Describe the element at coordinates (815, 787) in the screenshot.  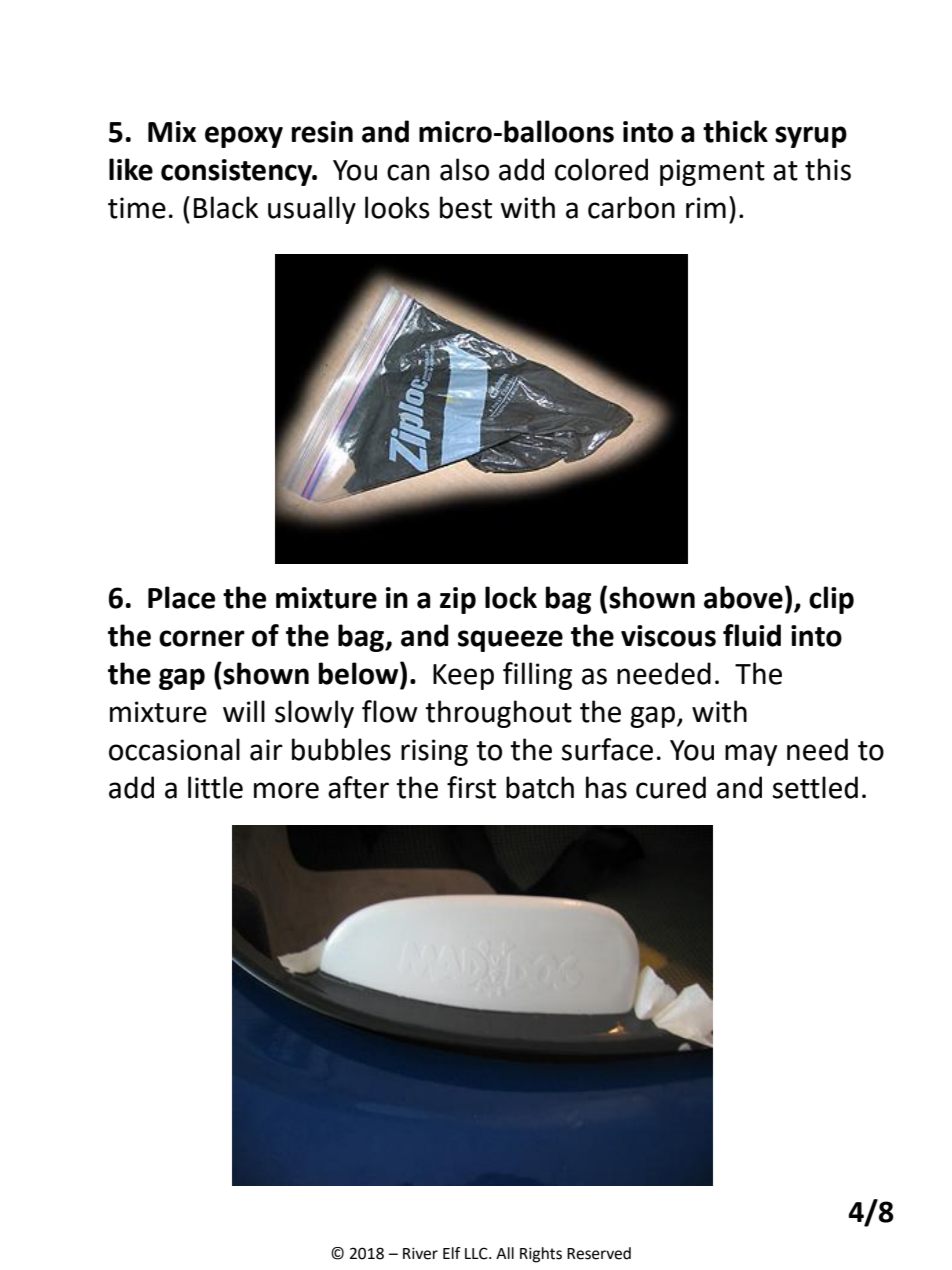
I see `settled` at that location.
